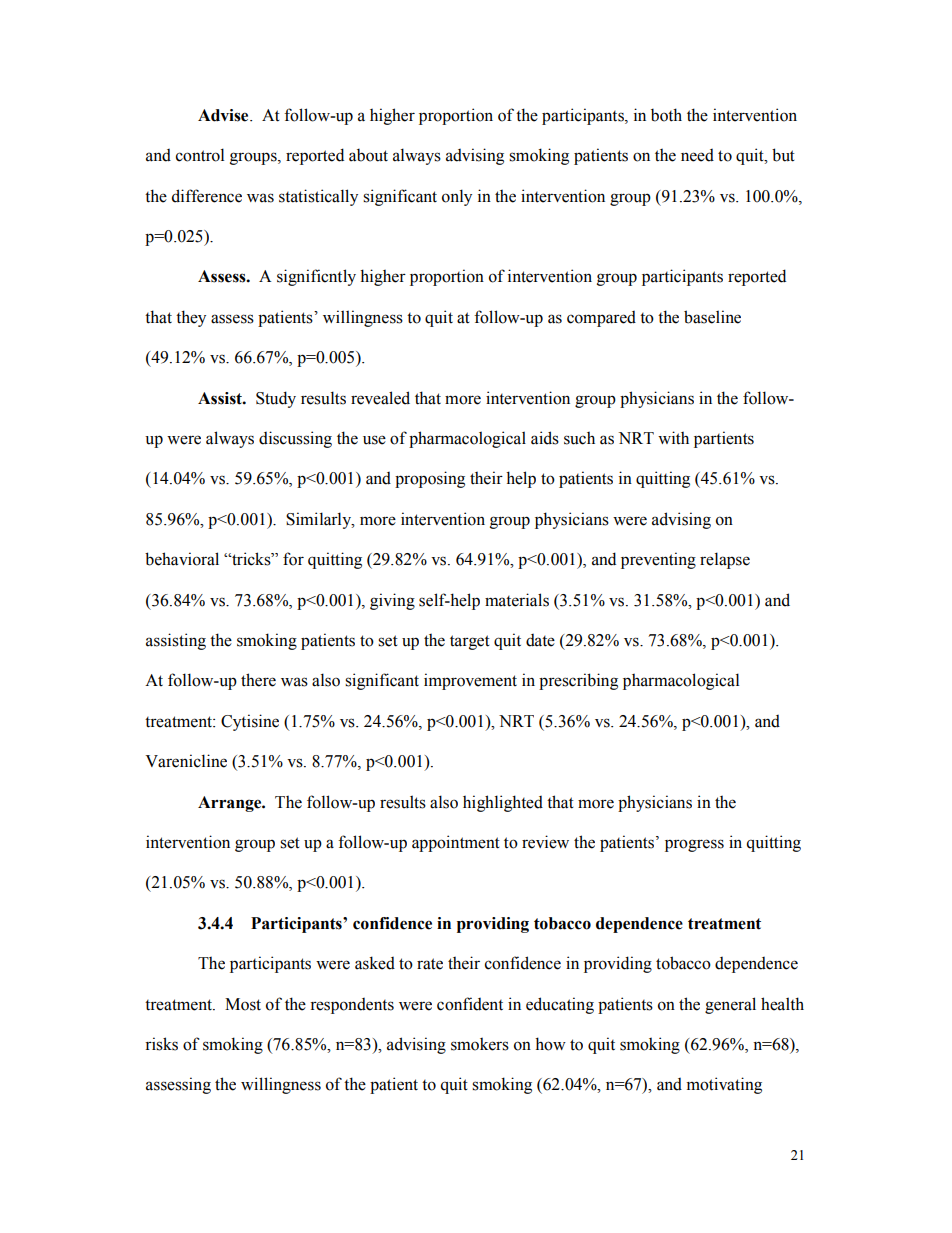  Describe the element at coordinates (457, 197) in the document. I see `only` at that location.
